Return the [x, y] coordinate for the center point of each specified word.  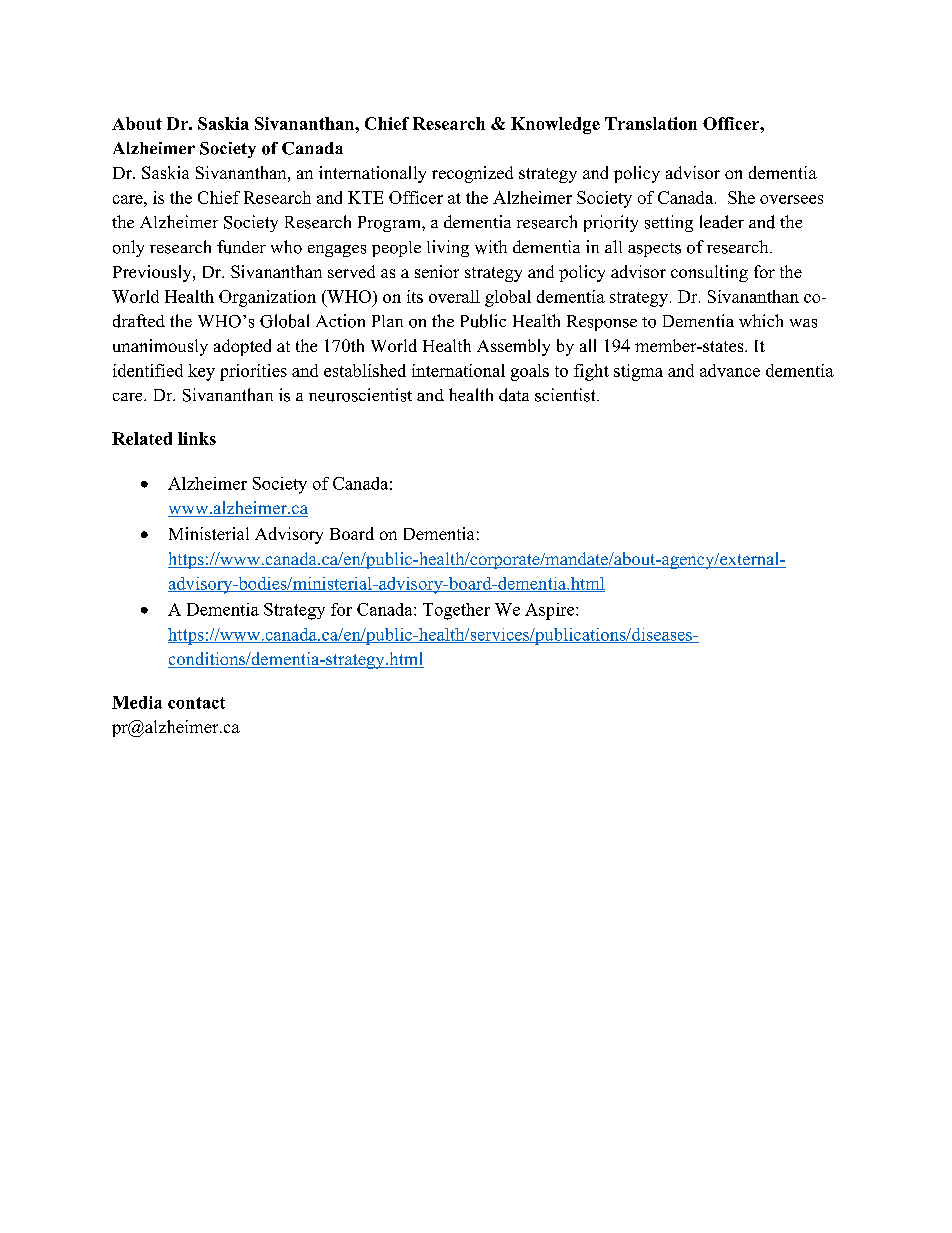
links [197, 438]
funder [241, 247]
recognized [472, 174]
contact [196, 703]
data [514, 395]
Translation [651, 123]
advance [730, 370]
